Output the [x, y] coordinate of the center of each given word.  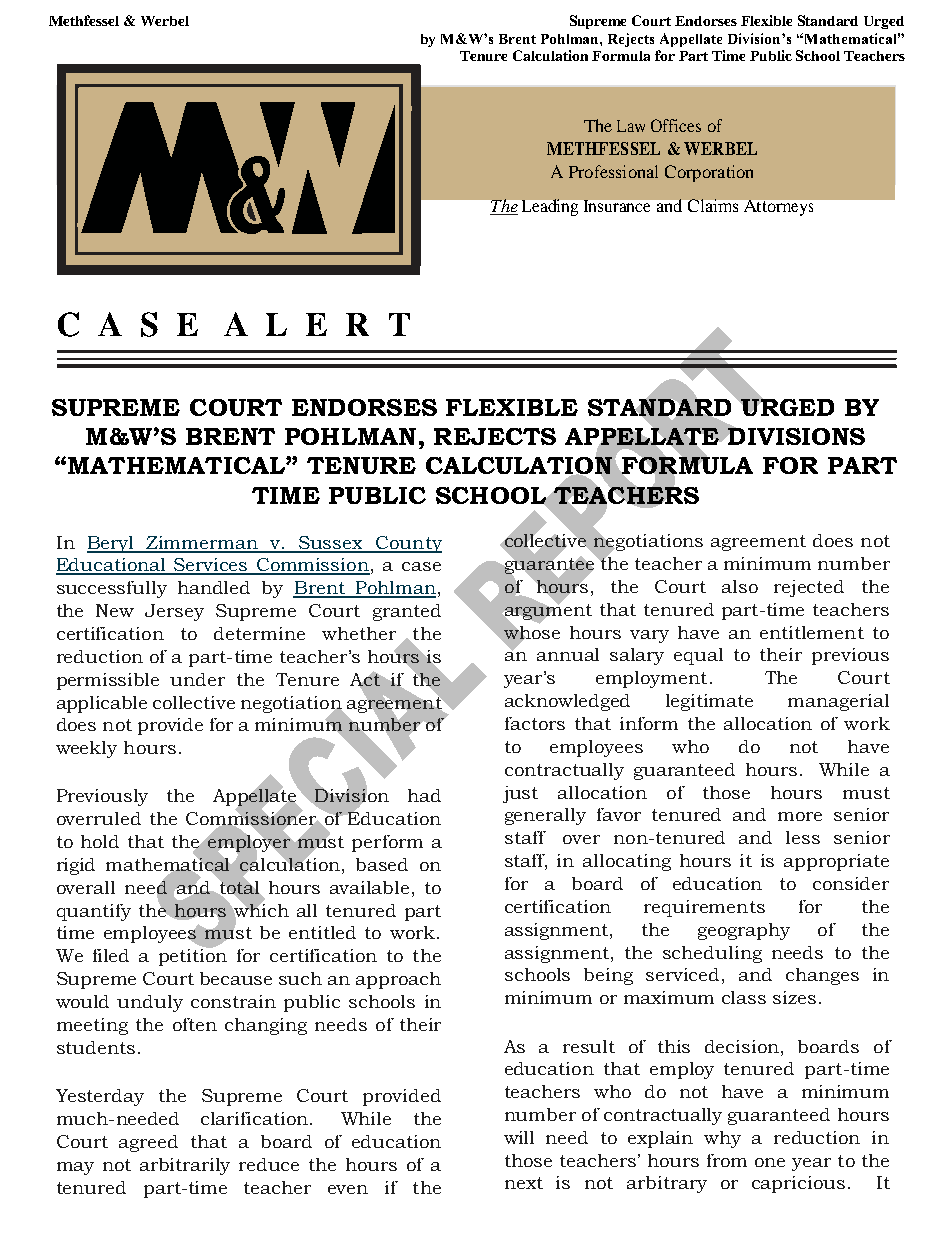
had [424, 795]
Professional [613, 171]
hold [100, 841]
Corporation [709, 173]
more [800, 816]
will [519, 1137]
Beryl [112, 544]
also [740, 586]
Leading [550, 207]
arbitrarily [185, 1166]
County [408, 544]
